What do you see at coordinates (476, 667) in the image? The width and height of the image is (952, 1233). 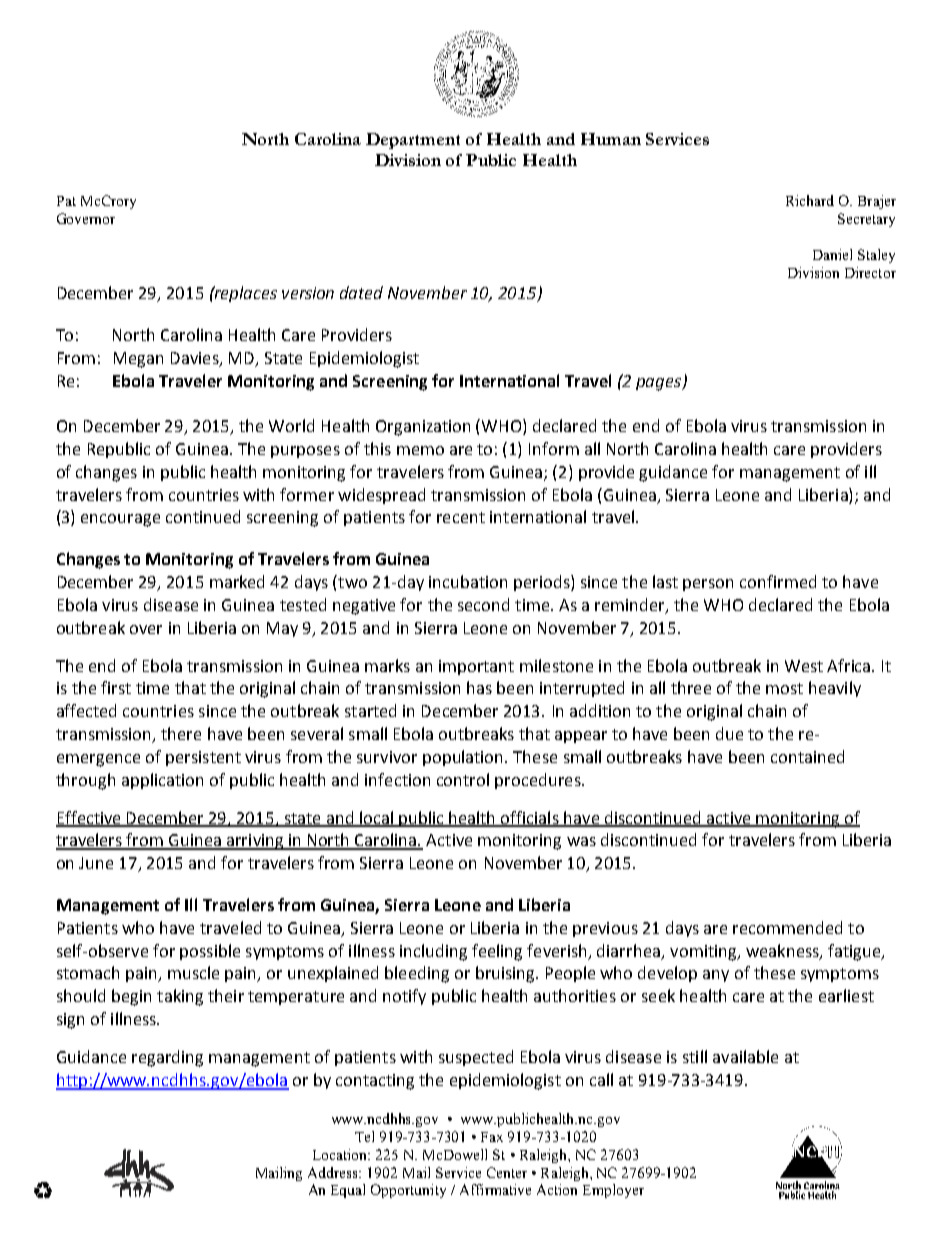 I see `important` at bounding box center [476, 667].
